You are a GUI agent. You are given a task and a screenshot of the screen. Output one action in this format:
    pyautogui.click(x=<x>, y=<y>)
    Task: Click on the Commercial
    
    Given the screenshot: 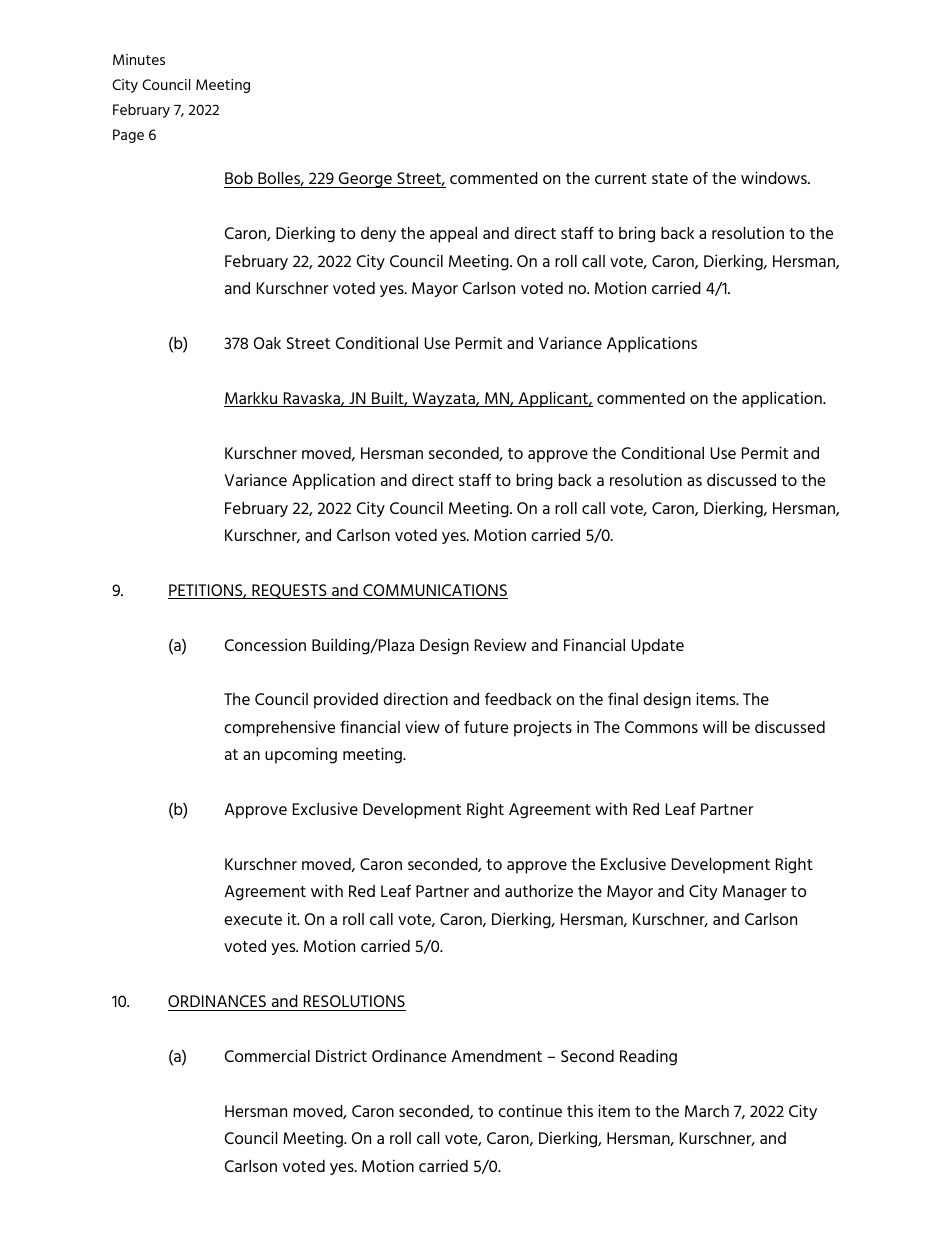 What is the action you would take?
    pyautogui.click(x=267, y=1055)
